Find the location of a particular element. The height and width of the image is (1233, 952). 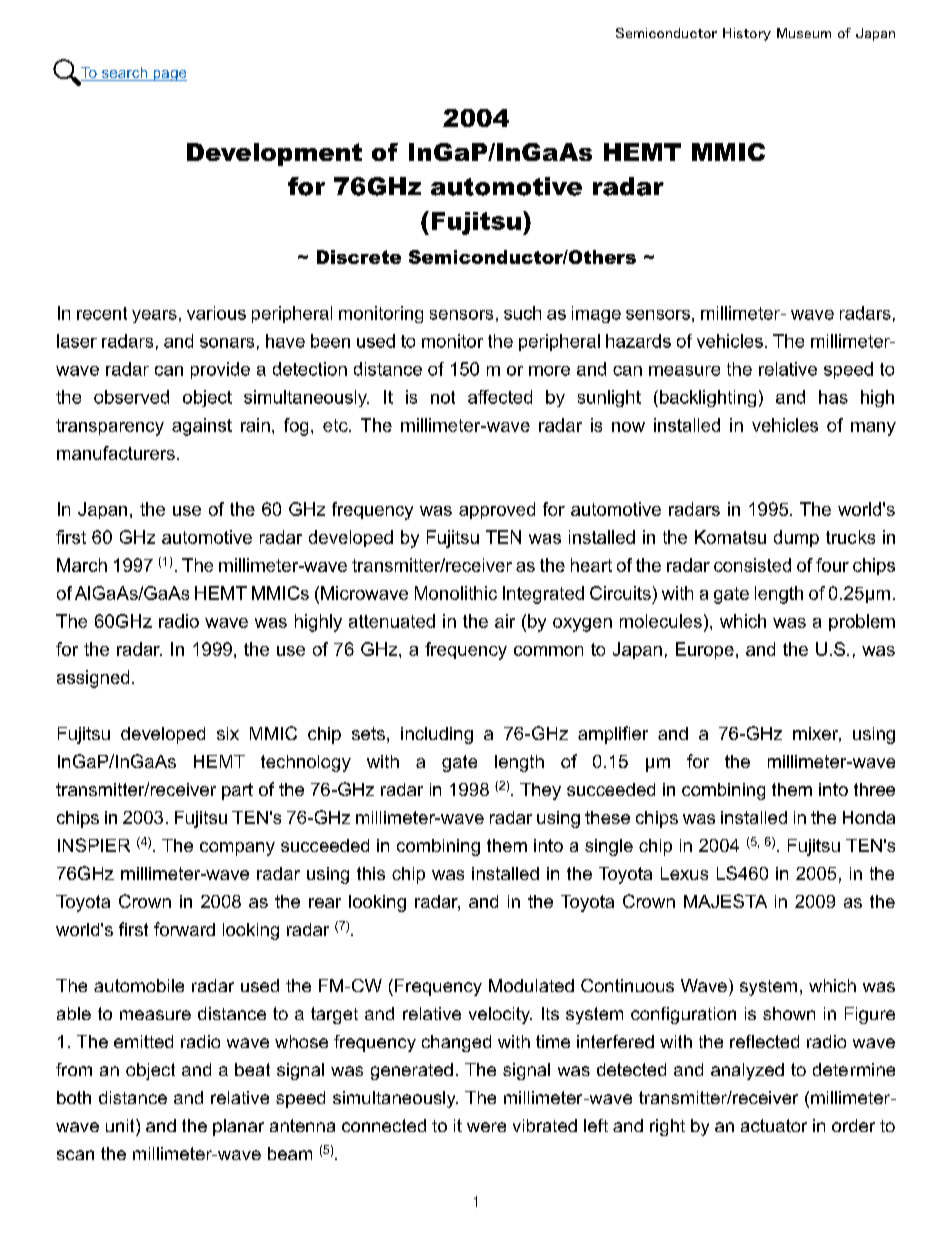

against is located at coordinates (202, 427).
